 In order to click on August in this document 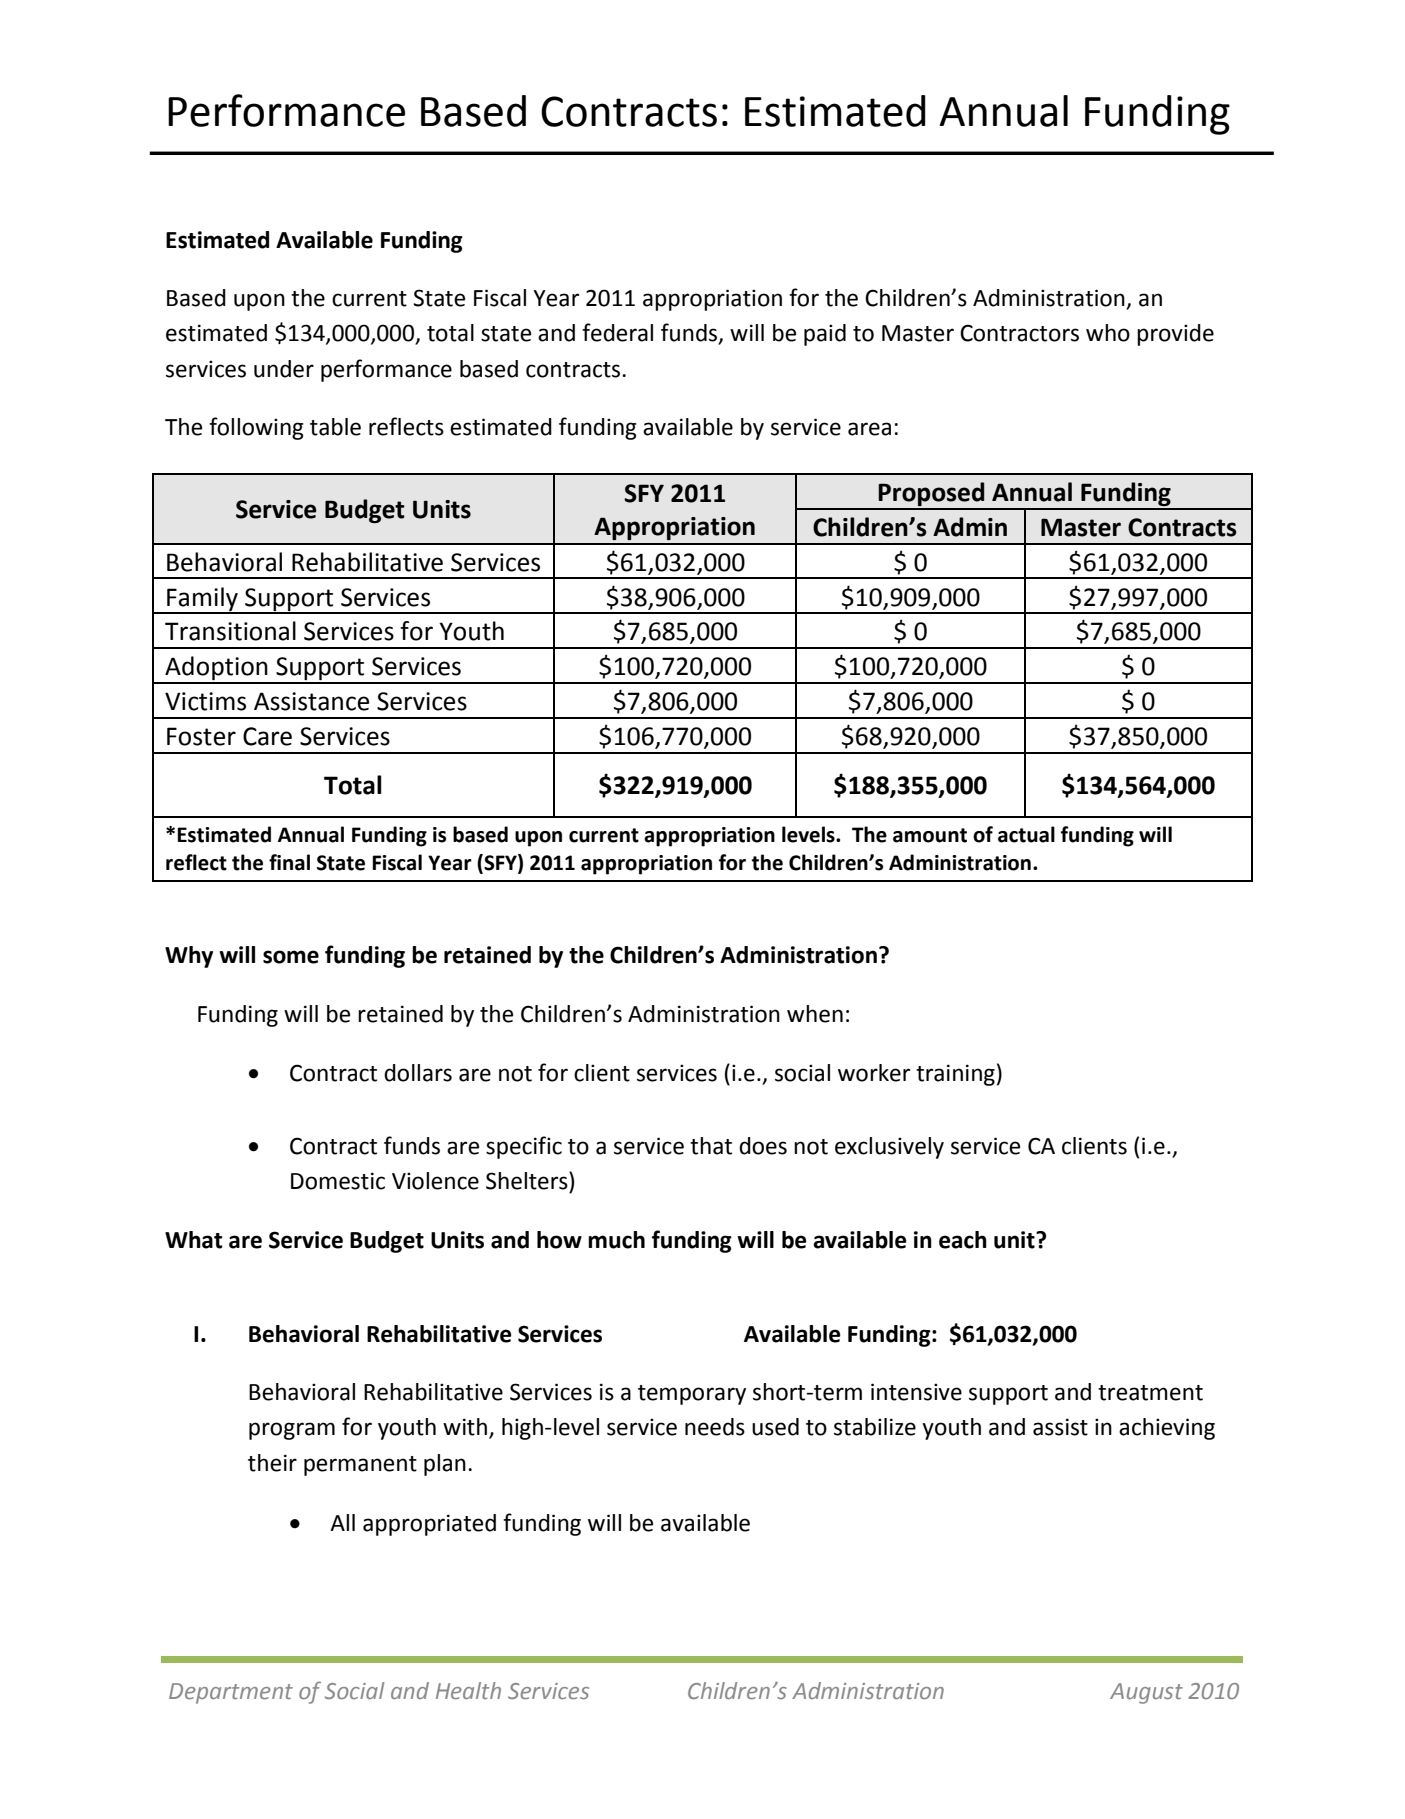, I will do `click(1146, 1693)`.
